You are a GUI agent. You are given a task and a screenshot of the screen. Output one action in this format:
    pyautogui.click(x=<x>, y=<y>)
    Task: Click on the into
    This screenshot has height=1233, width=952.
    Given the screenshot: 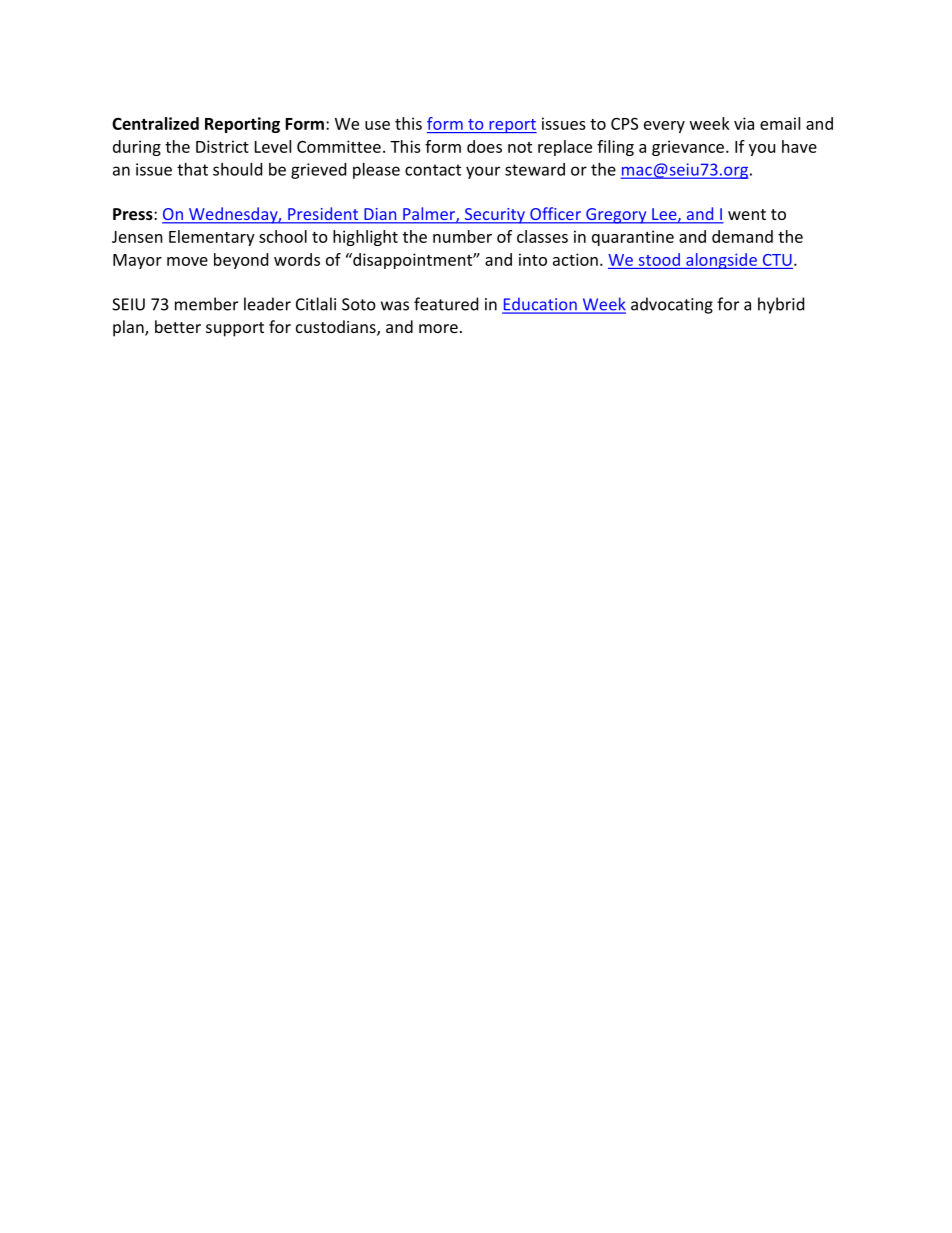 What is the action you would take?
    pyautogui.click(x=533, y=259)
